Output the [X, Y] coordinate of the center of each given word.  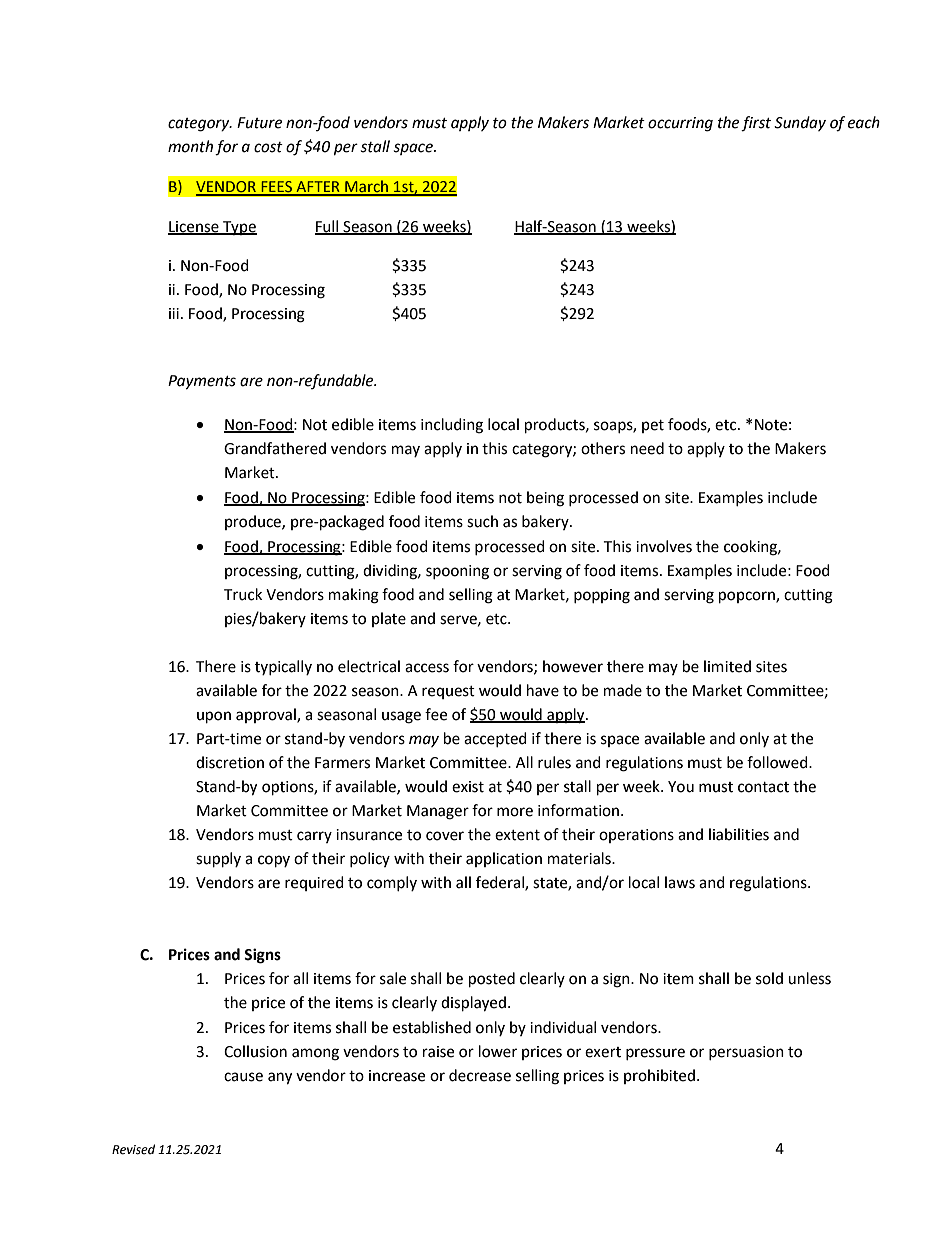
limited [727, 666]
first [756, 124]
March [366, 187]
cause [243, 1077]
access [427, 668]
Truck [243, 594]
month [190, 146]
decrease [480, 1075]
